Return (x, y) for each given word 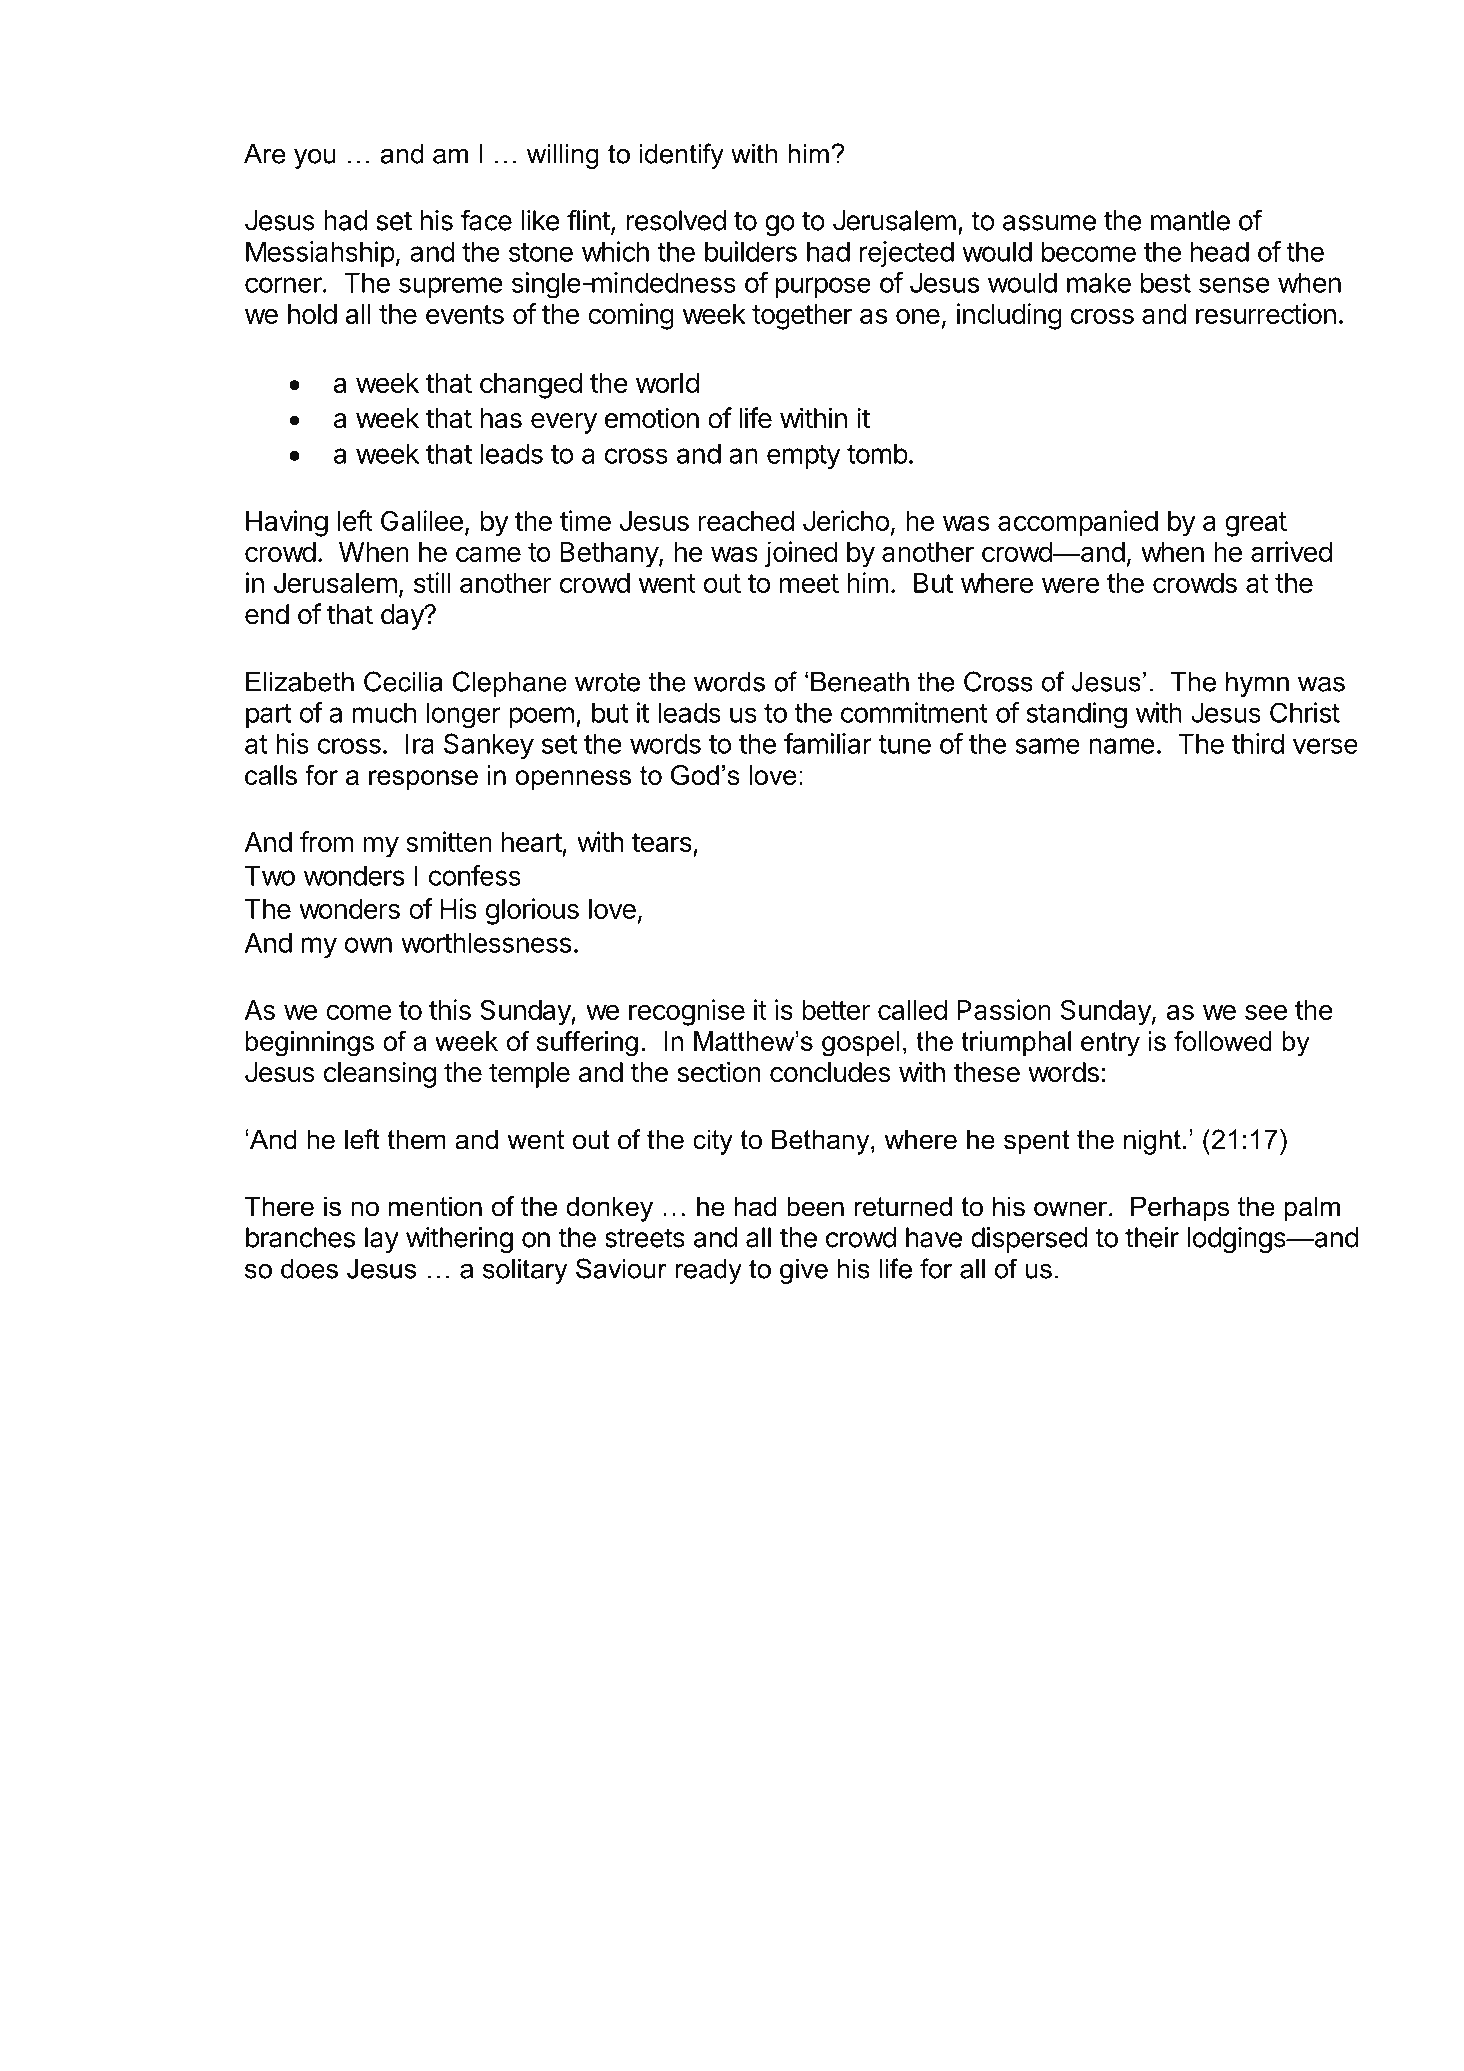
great (1256, 524)
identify (681, 156)
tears (662, 842)
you (315, 159)
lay (382, 1240)
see (1266, 1012)
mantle (1190, 220)
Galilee (422, 520)
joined (801, 554)
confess (475, 875)
